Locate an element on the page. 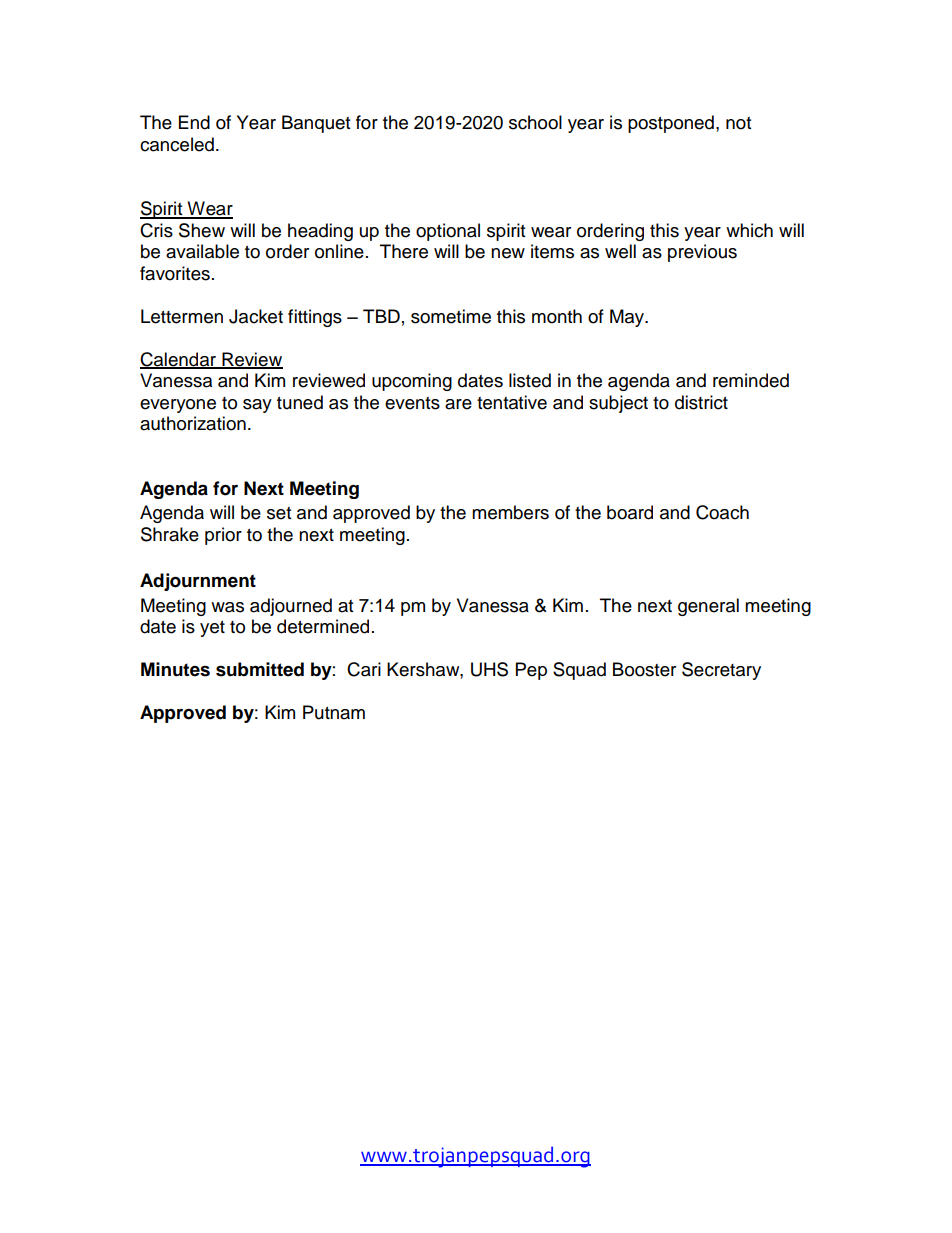  upcoming is located at coordinates (412, 382).
